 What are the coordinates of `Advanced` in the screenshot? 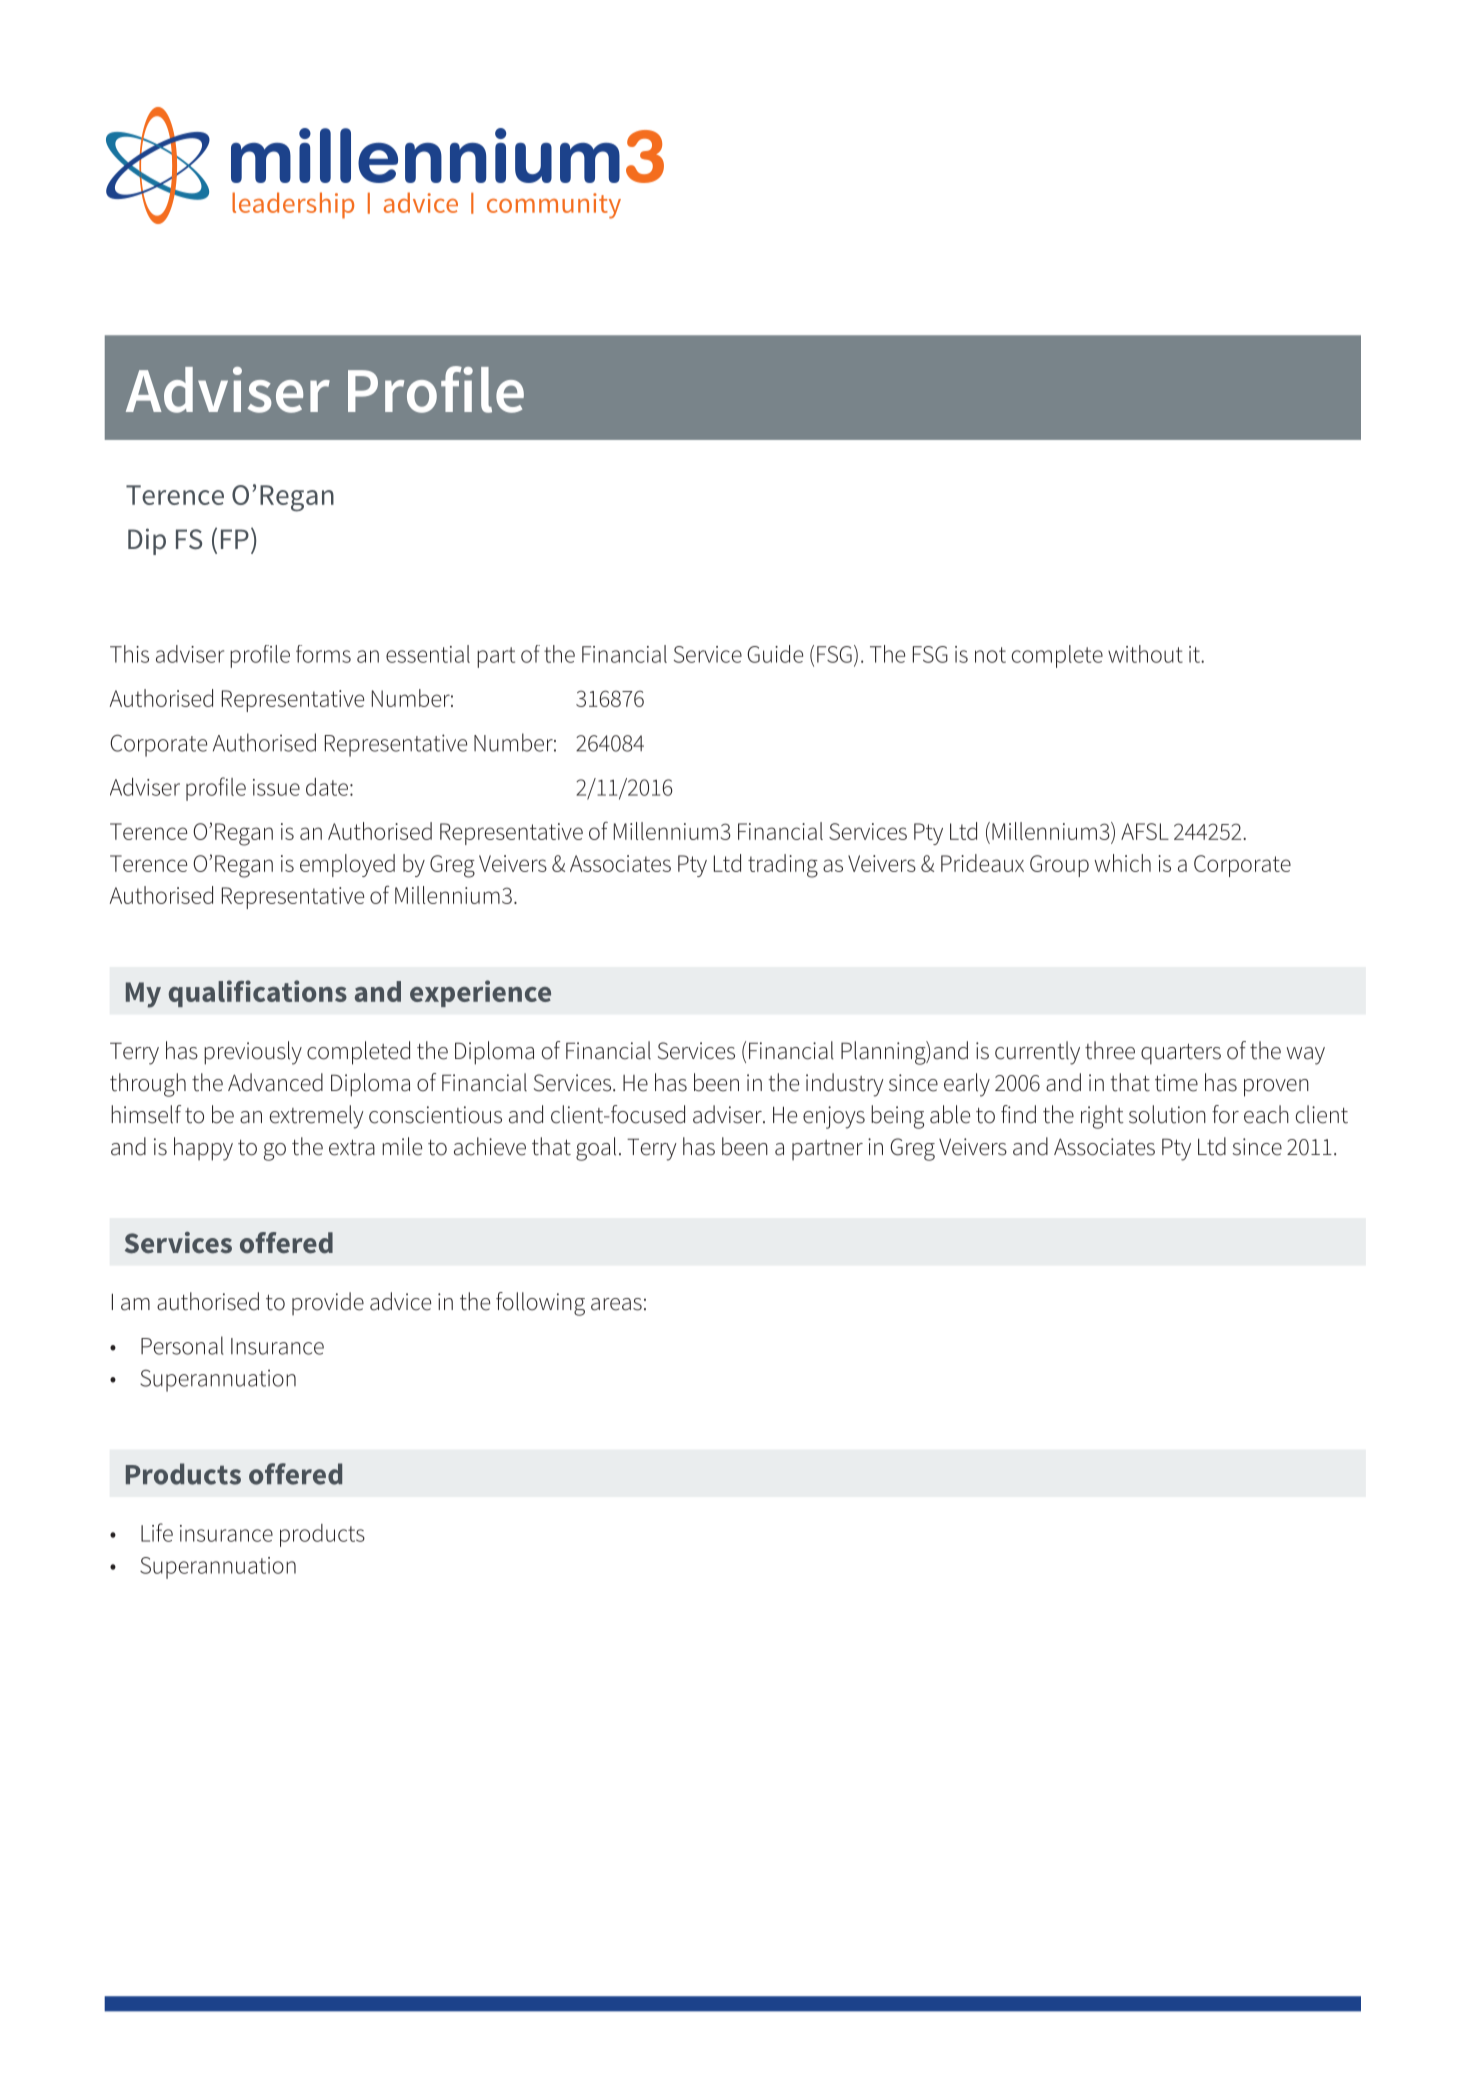 It's located at (275, 1082).
